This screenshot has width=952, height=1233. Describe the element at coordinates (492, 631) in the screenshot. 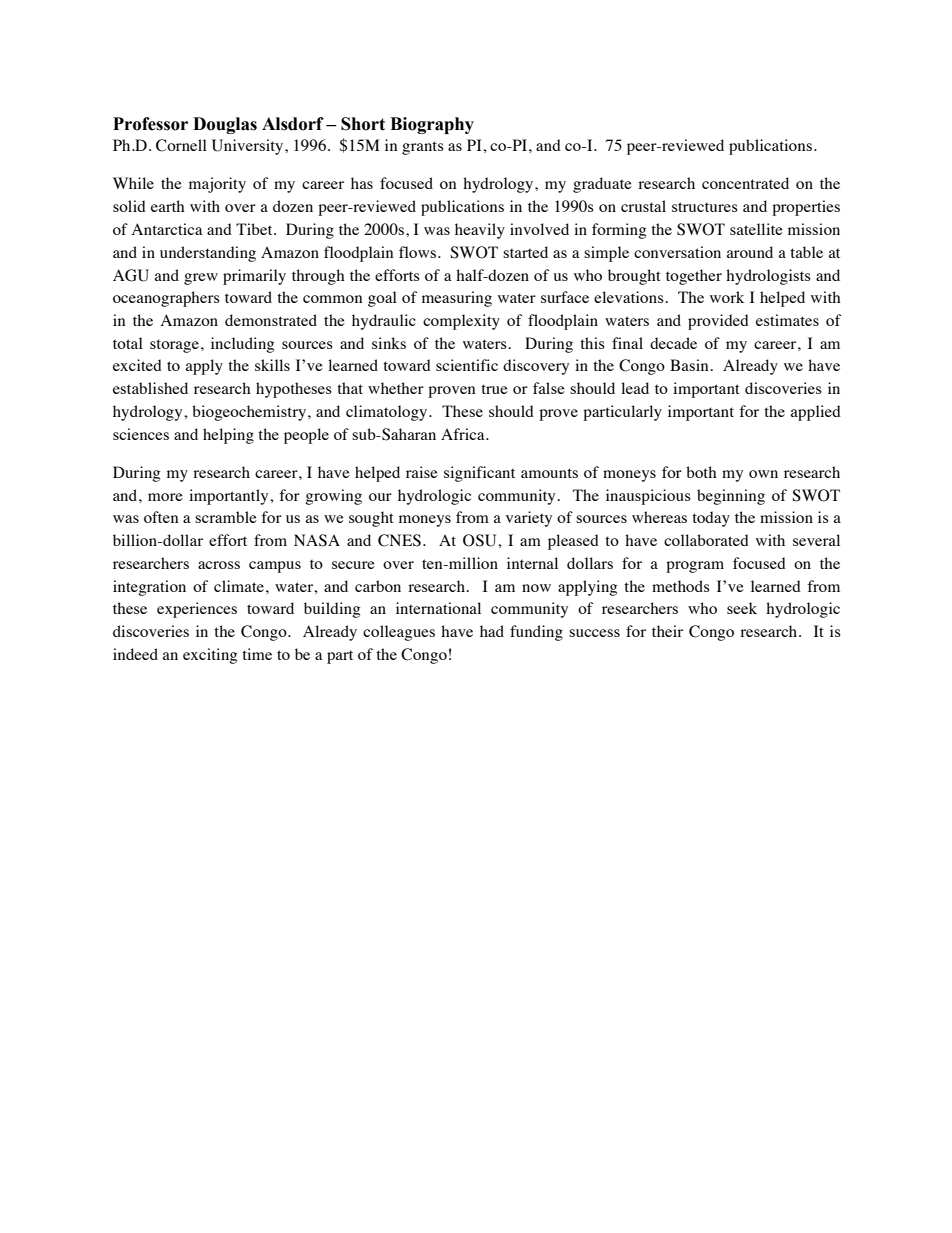

I see `had` at that location.
